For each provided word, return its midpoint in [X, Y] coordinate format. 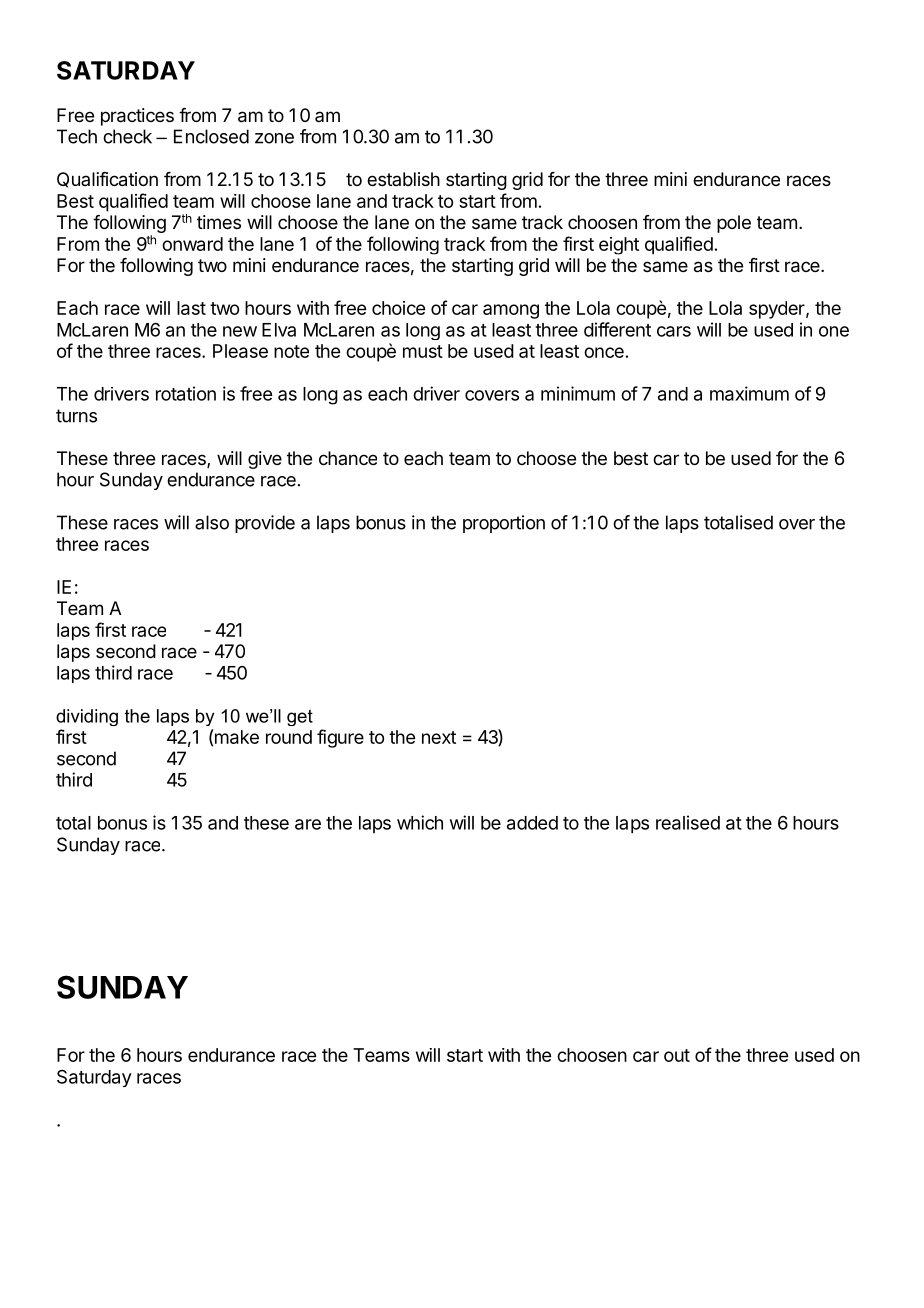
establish [403, 179]
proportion [504, 524]
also [212, 522]
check [127, 136]
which [420, 822]
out [677, 1055]
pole [734, 224]
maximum [749, 393]
